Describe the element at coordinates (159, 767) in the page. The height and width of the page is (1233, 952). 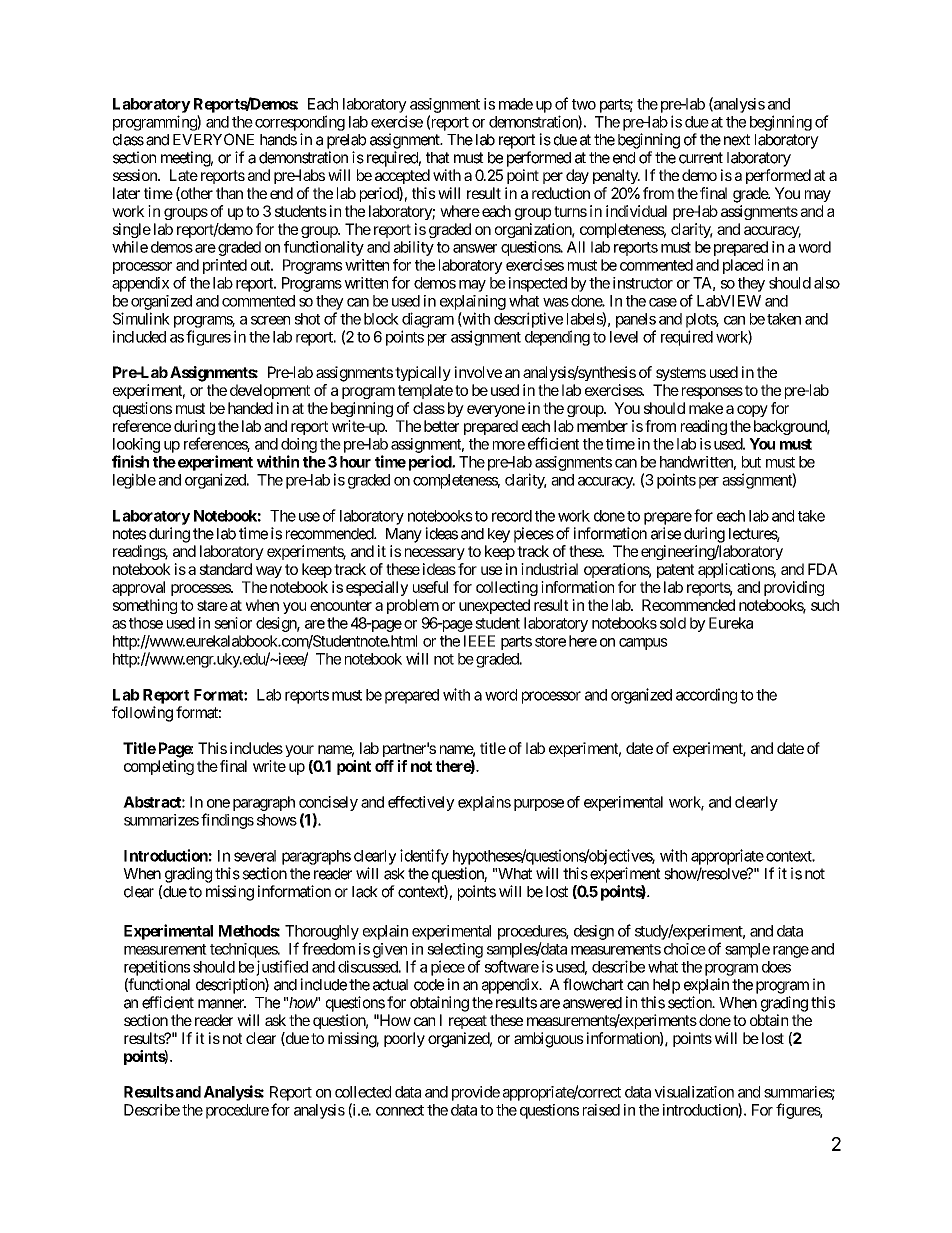
I see `completing` at that location.
